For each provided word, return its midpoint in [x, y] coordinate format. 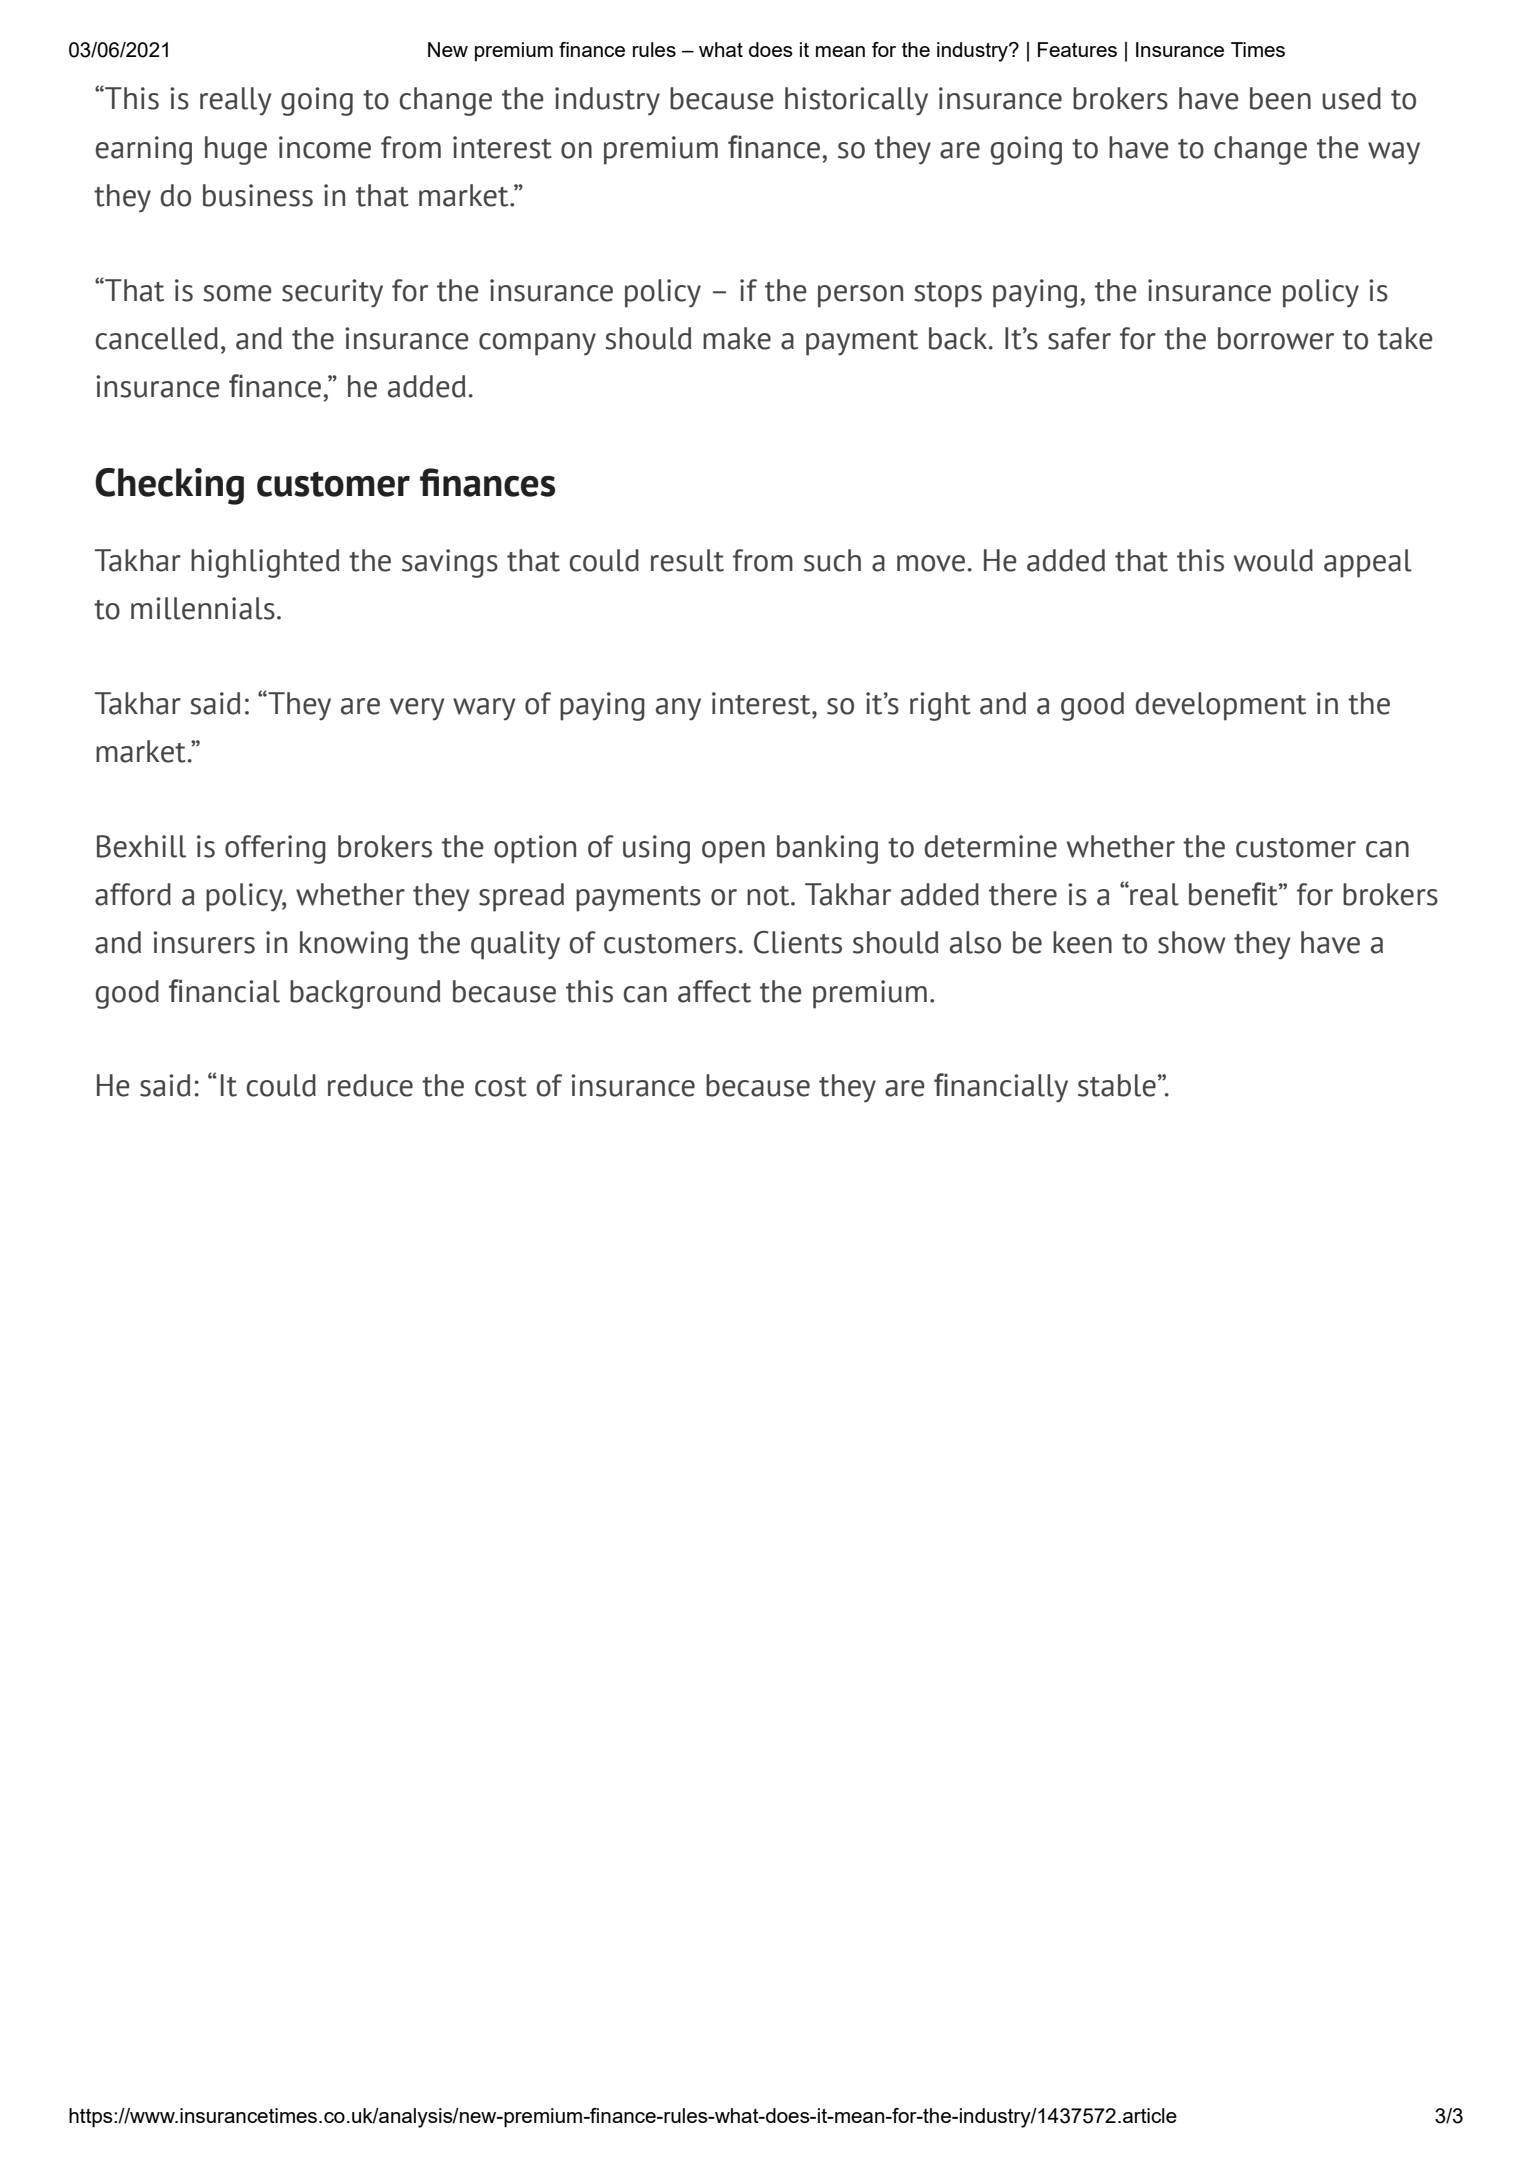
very [417, 709]
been [1280, 98]
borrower [1276, 338]
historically [856, 101]
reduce [370, 1085]
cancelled [157, 338]
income [325, 147]
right [940, 706]
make [737, 338]
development [1221, 706]
